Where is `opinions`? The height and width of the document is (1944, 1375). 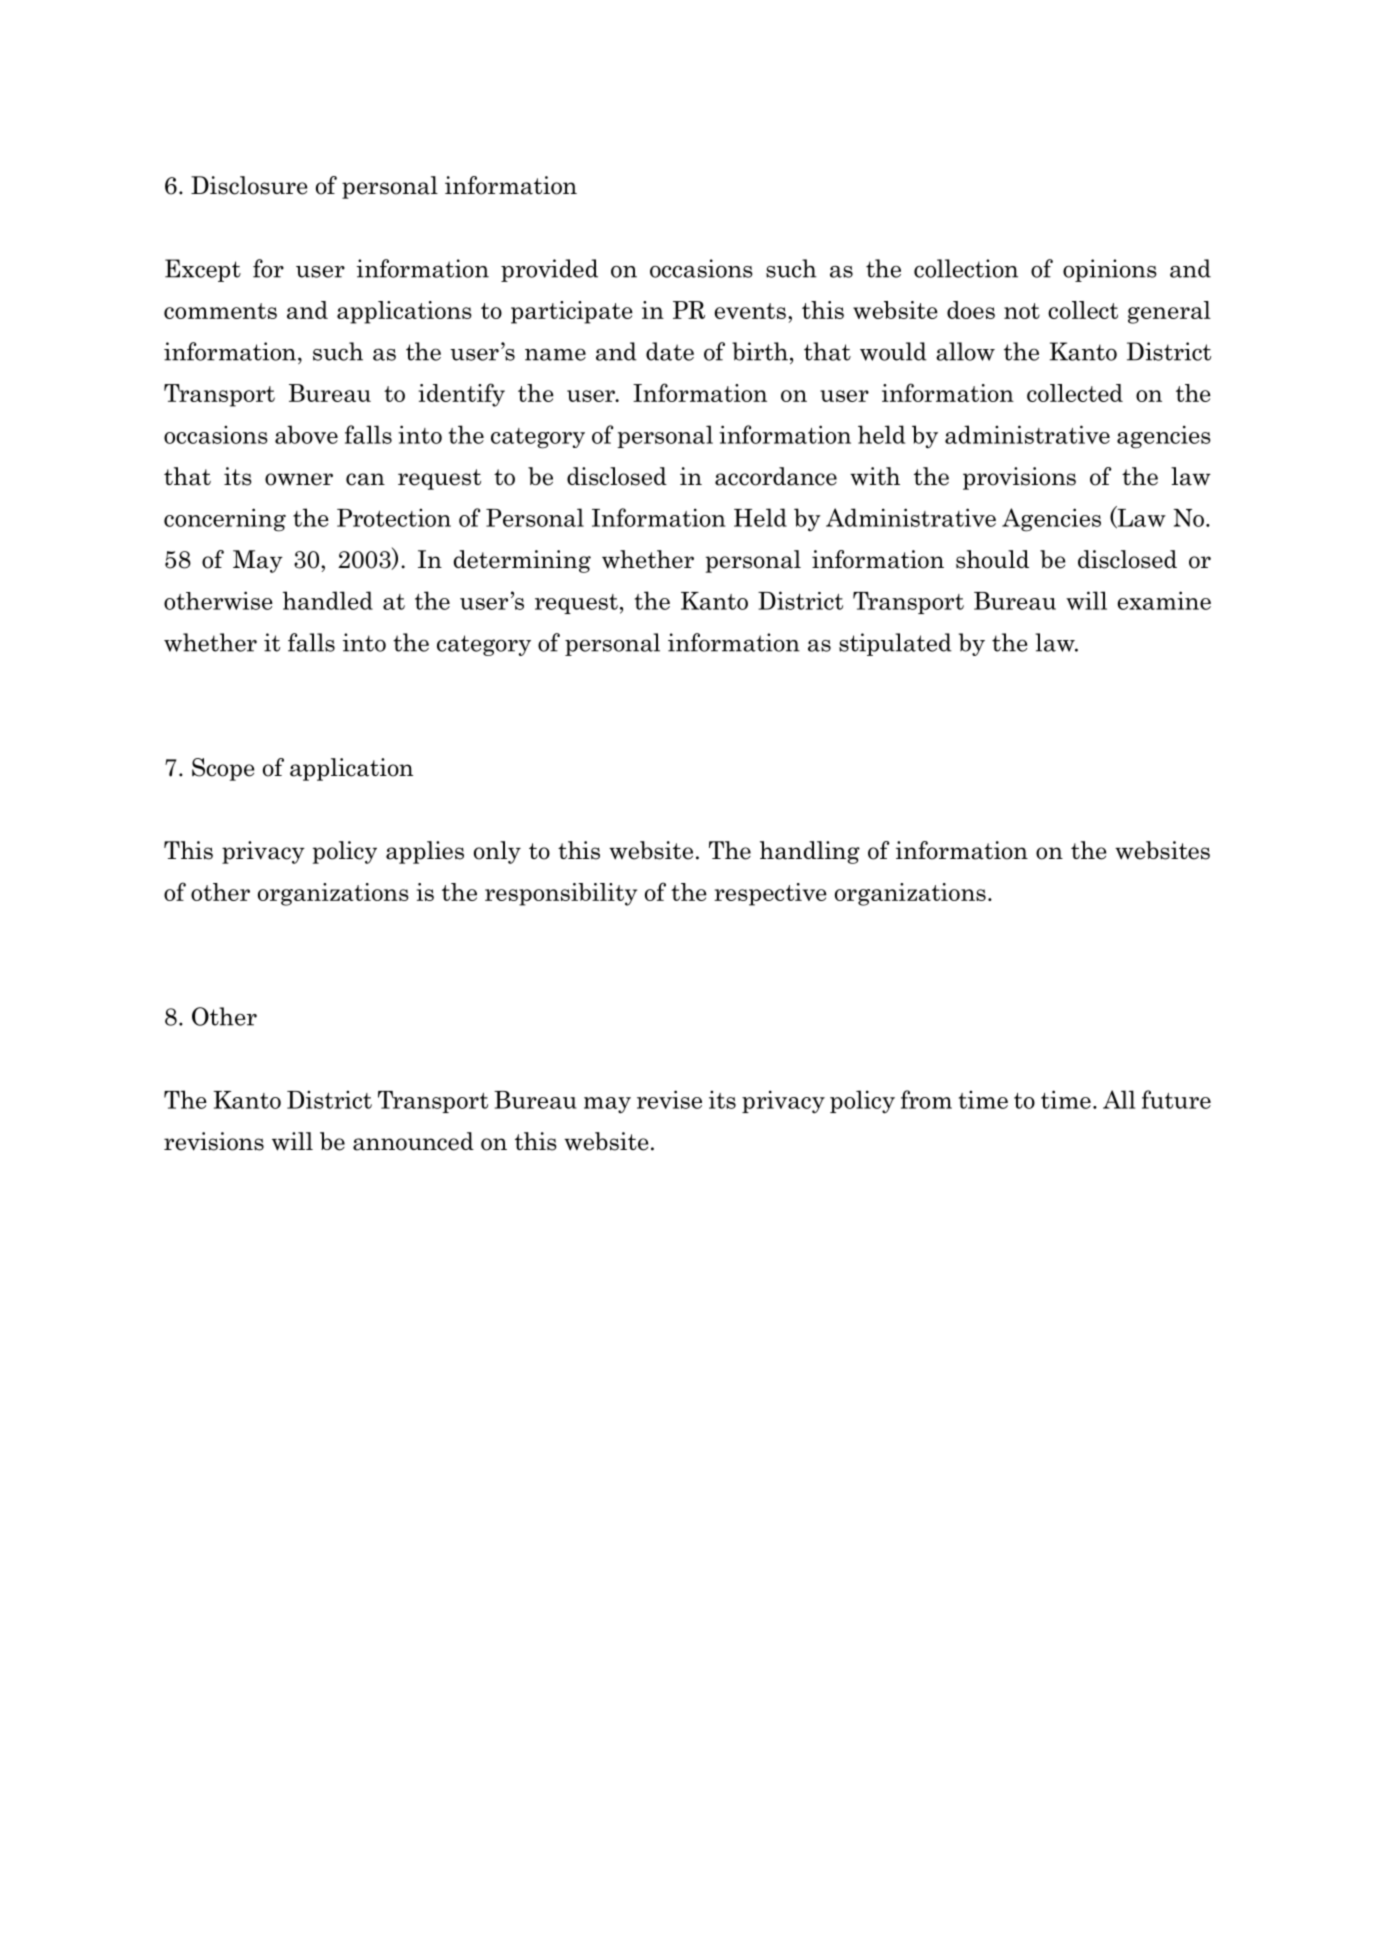 opinions is located at coordinates (1110, 270).
